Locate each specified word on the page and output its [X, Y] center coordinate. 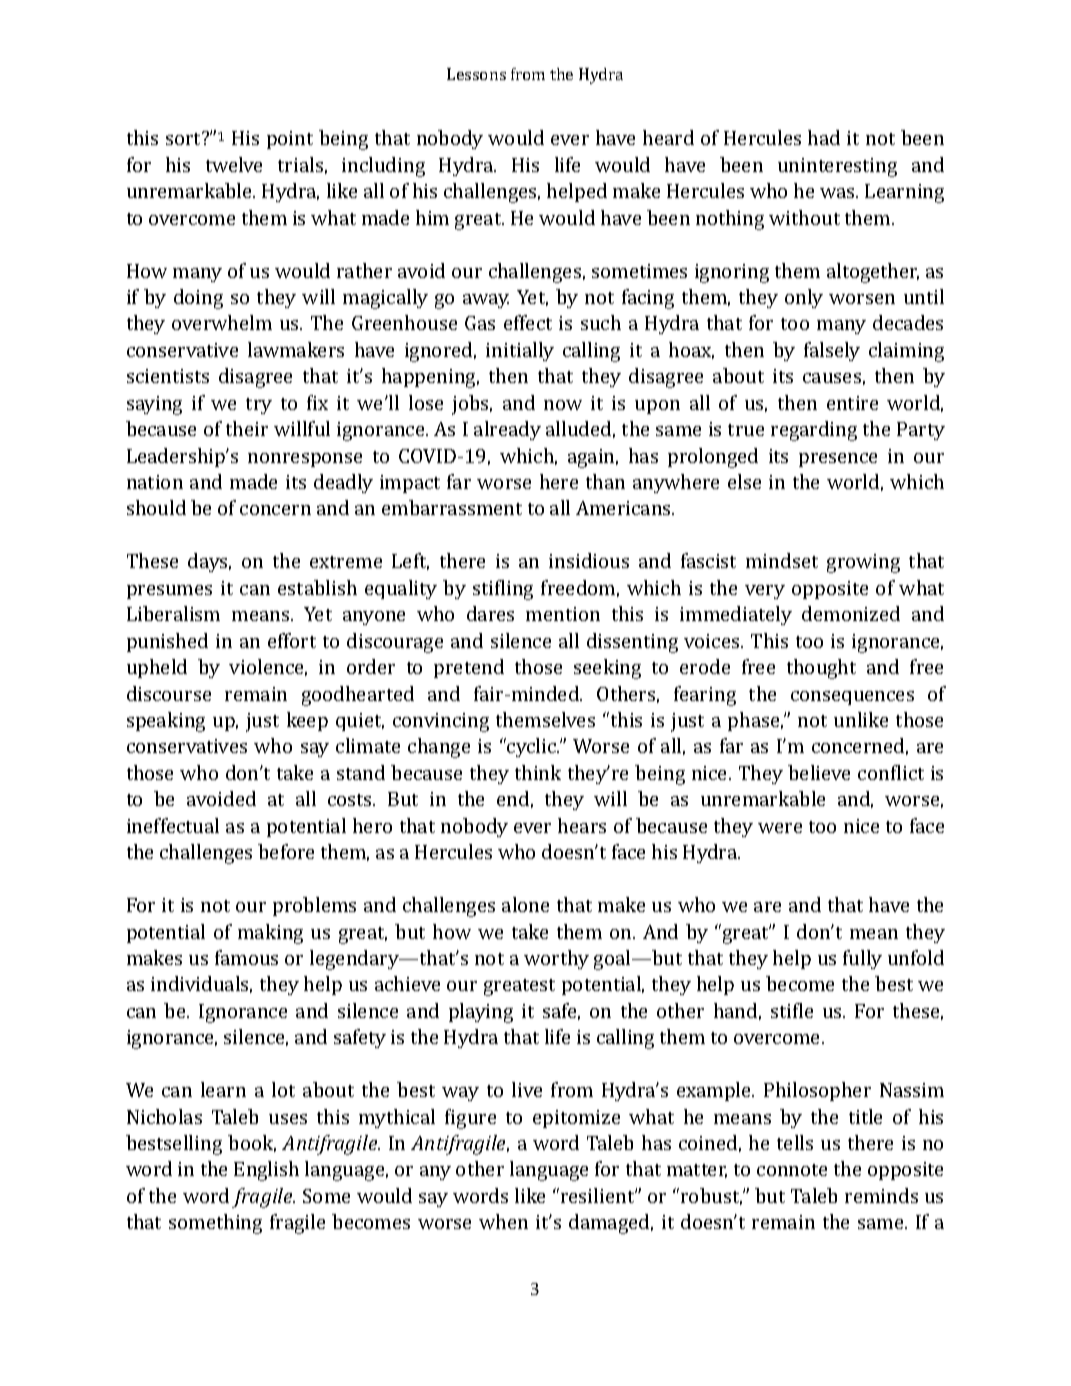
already [507, 430]
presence [838, 460]
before [286, 851]
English [266, 1171]
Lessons [476, 74]
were [780, 828]
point [290, 140]
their [247, 428]
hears [582, 825]
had [824, 137]
